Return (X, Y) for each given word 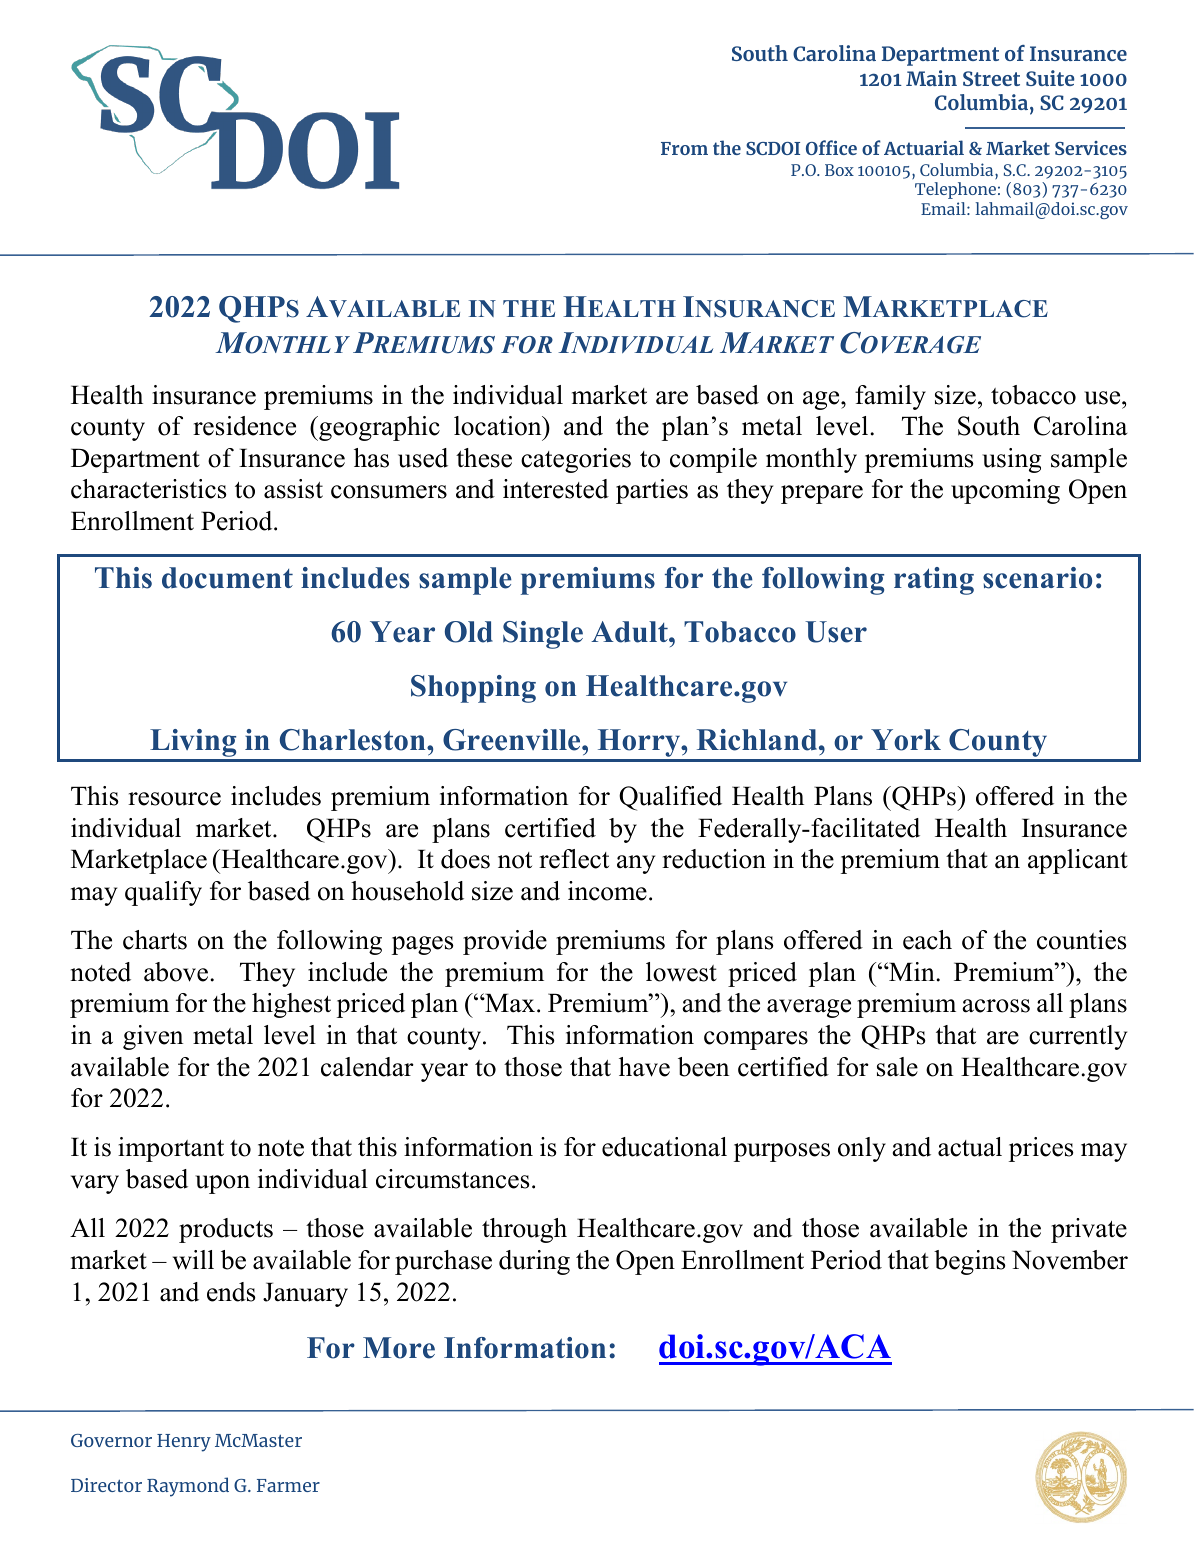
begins (970, 1262)
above (176, 972)
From (684, 148)
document (227, 578)
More (399, 1348)
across (996, 1006)
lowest (681, 972)
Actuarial (924, 147)
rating (934, 581)
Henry (184, 1443)
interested (556, 489)
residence (244, 426)
